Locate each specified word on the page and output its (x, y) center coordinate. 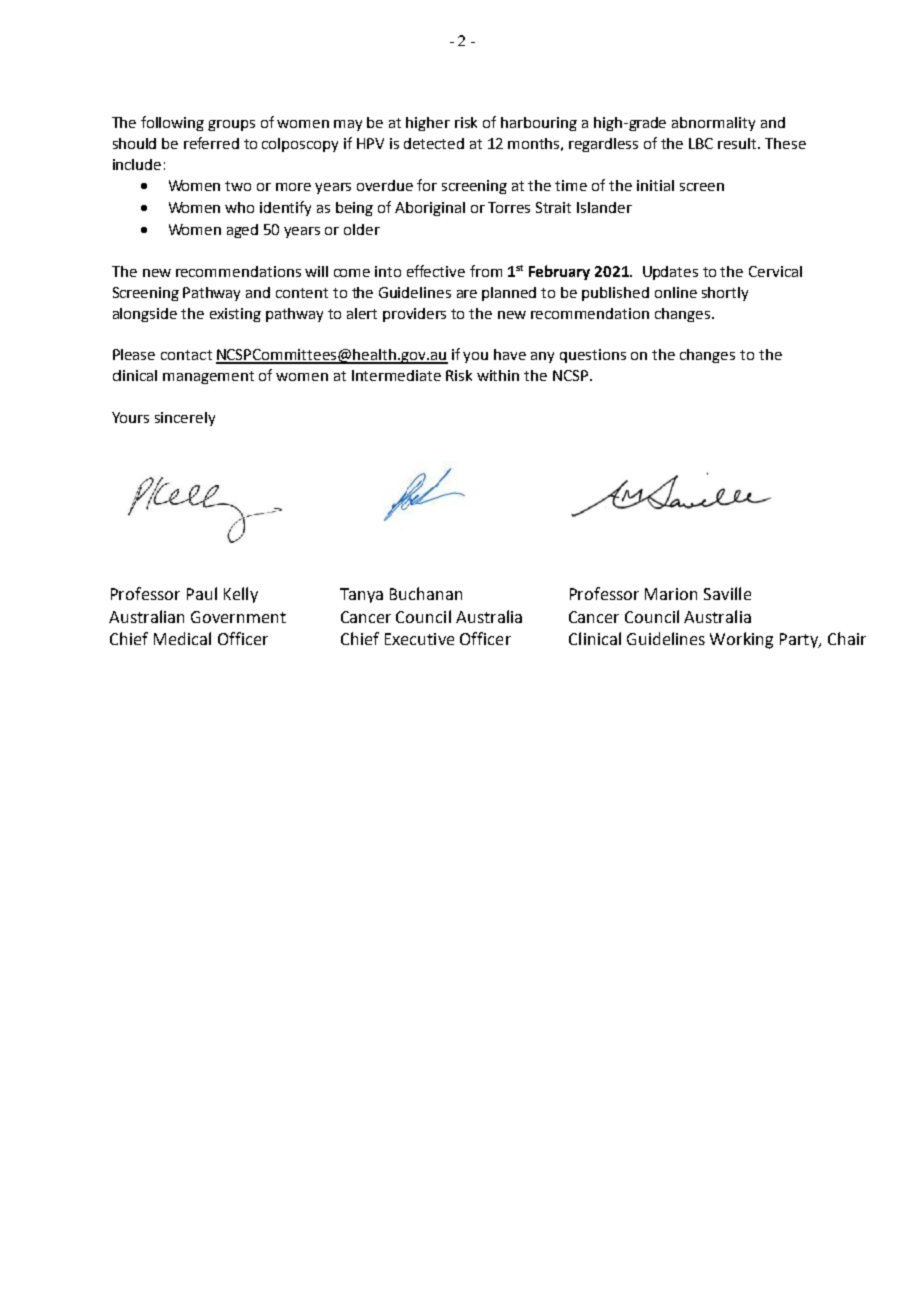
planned (509, 294)
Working (741, 640)
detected (434, 143)
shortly (725, 294)
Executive (419, 639)
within (498, 375)
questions (593, 356)
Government (238, 617)
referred (211, 143)
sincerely (185, 419)
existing (235, 315)
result (738, 143)
